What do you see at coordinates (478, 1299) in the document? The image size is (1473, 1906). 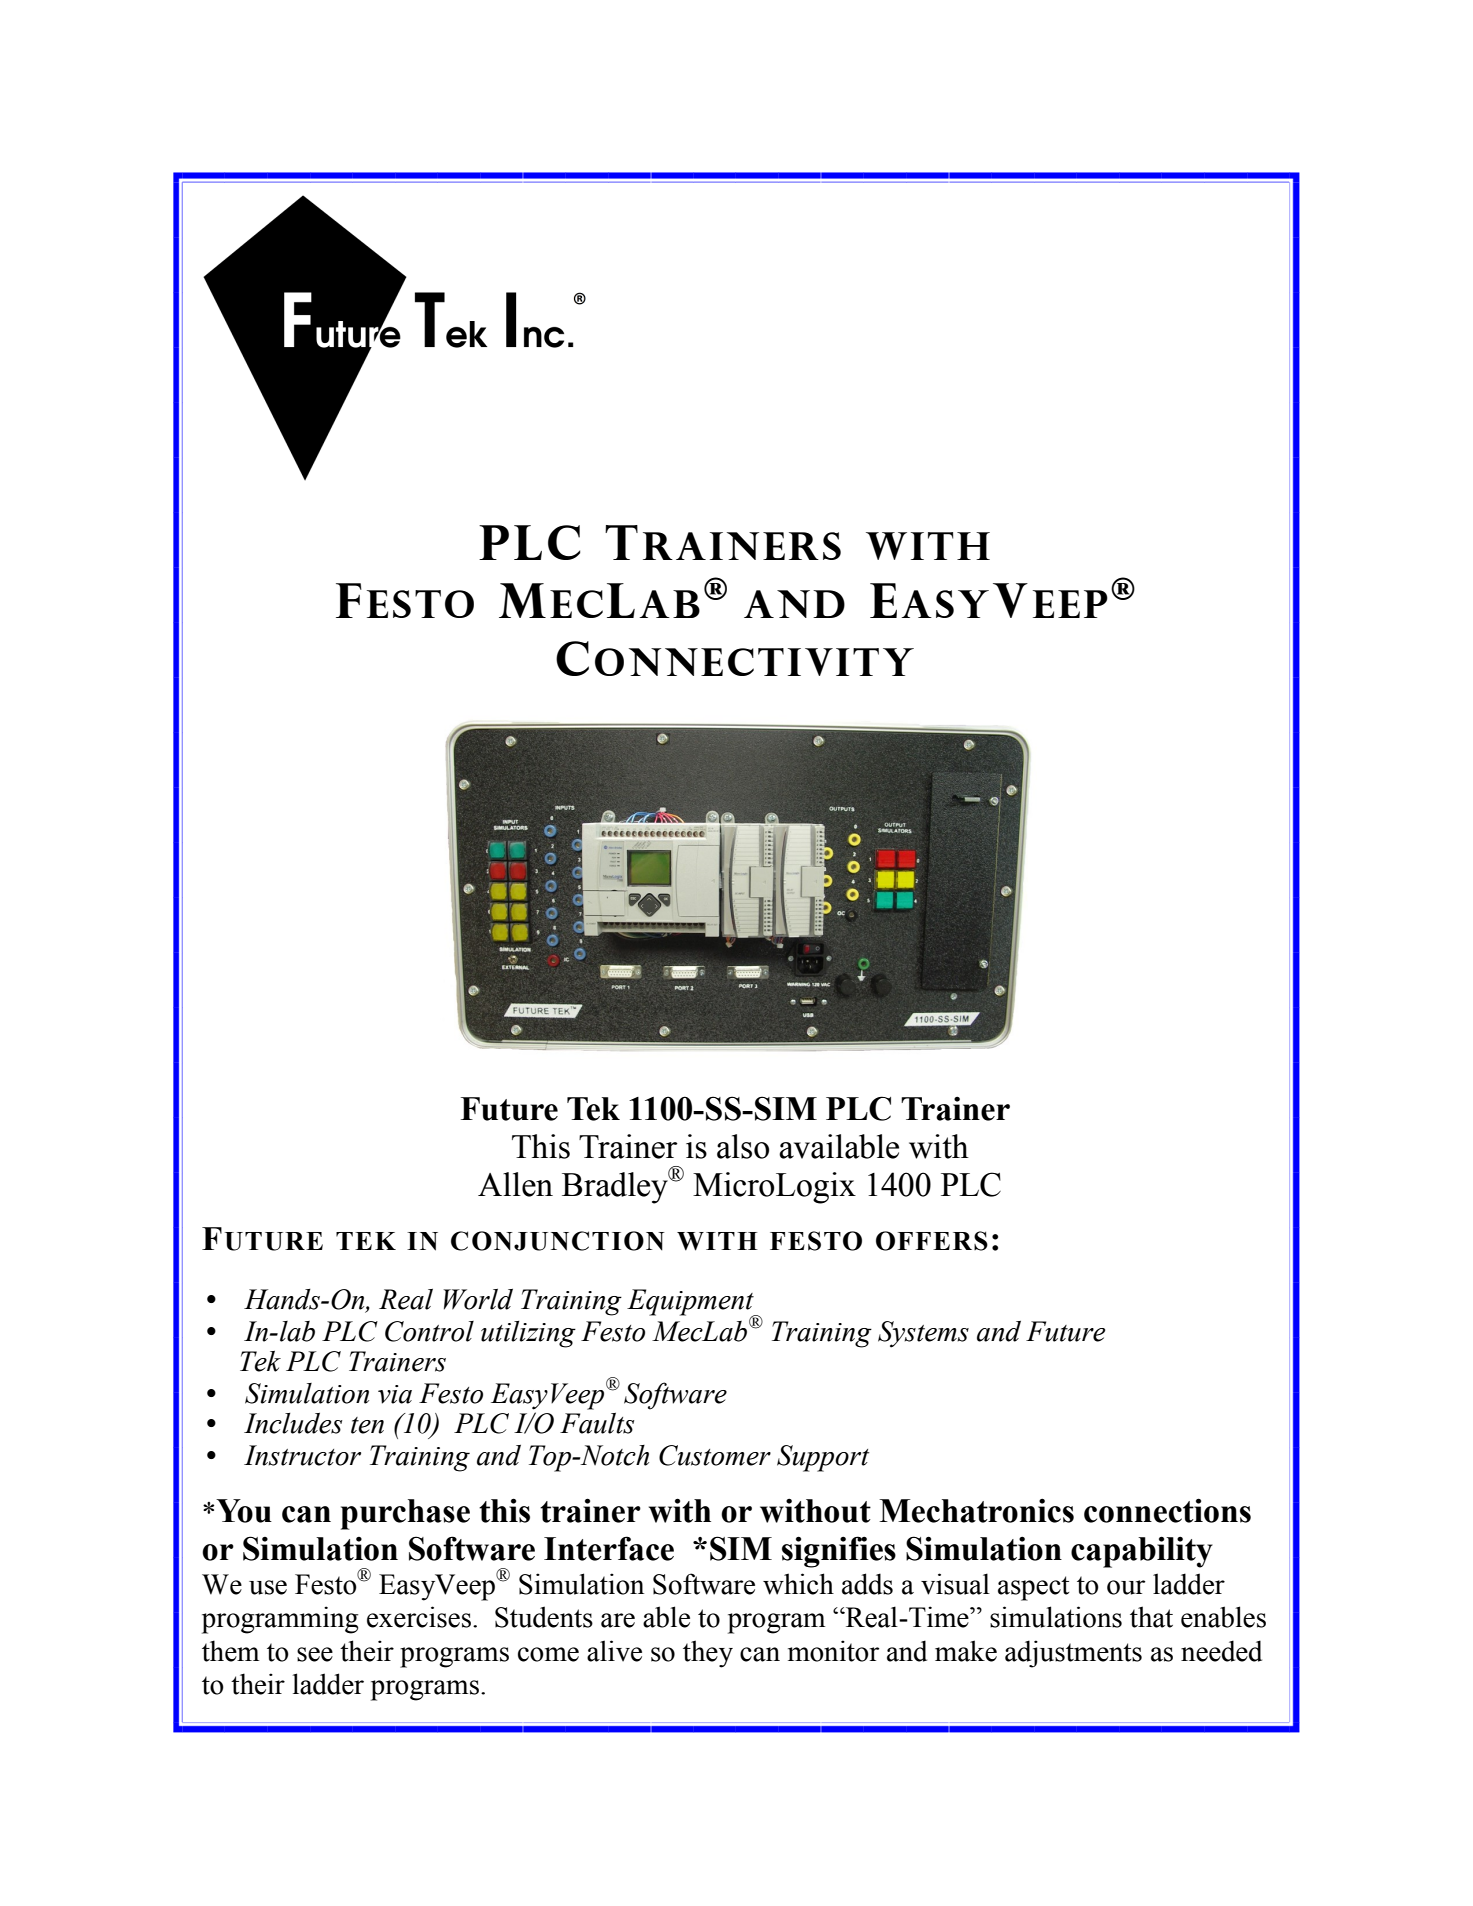 I see `World` at bounding box center [478, 1299].
